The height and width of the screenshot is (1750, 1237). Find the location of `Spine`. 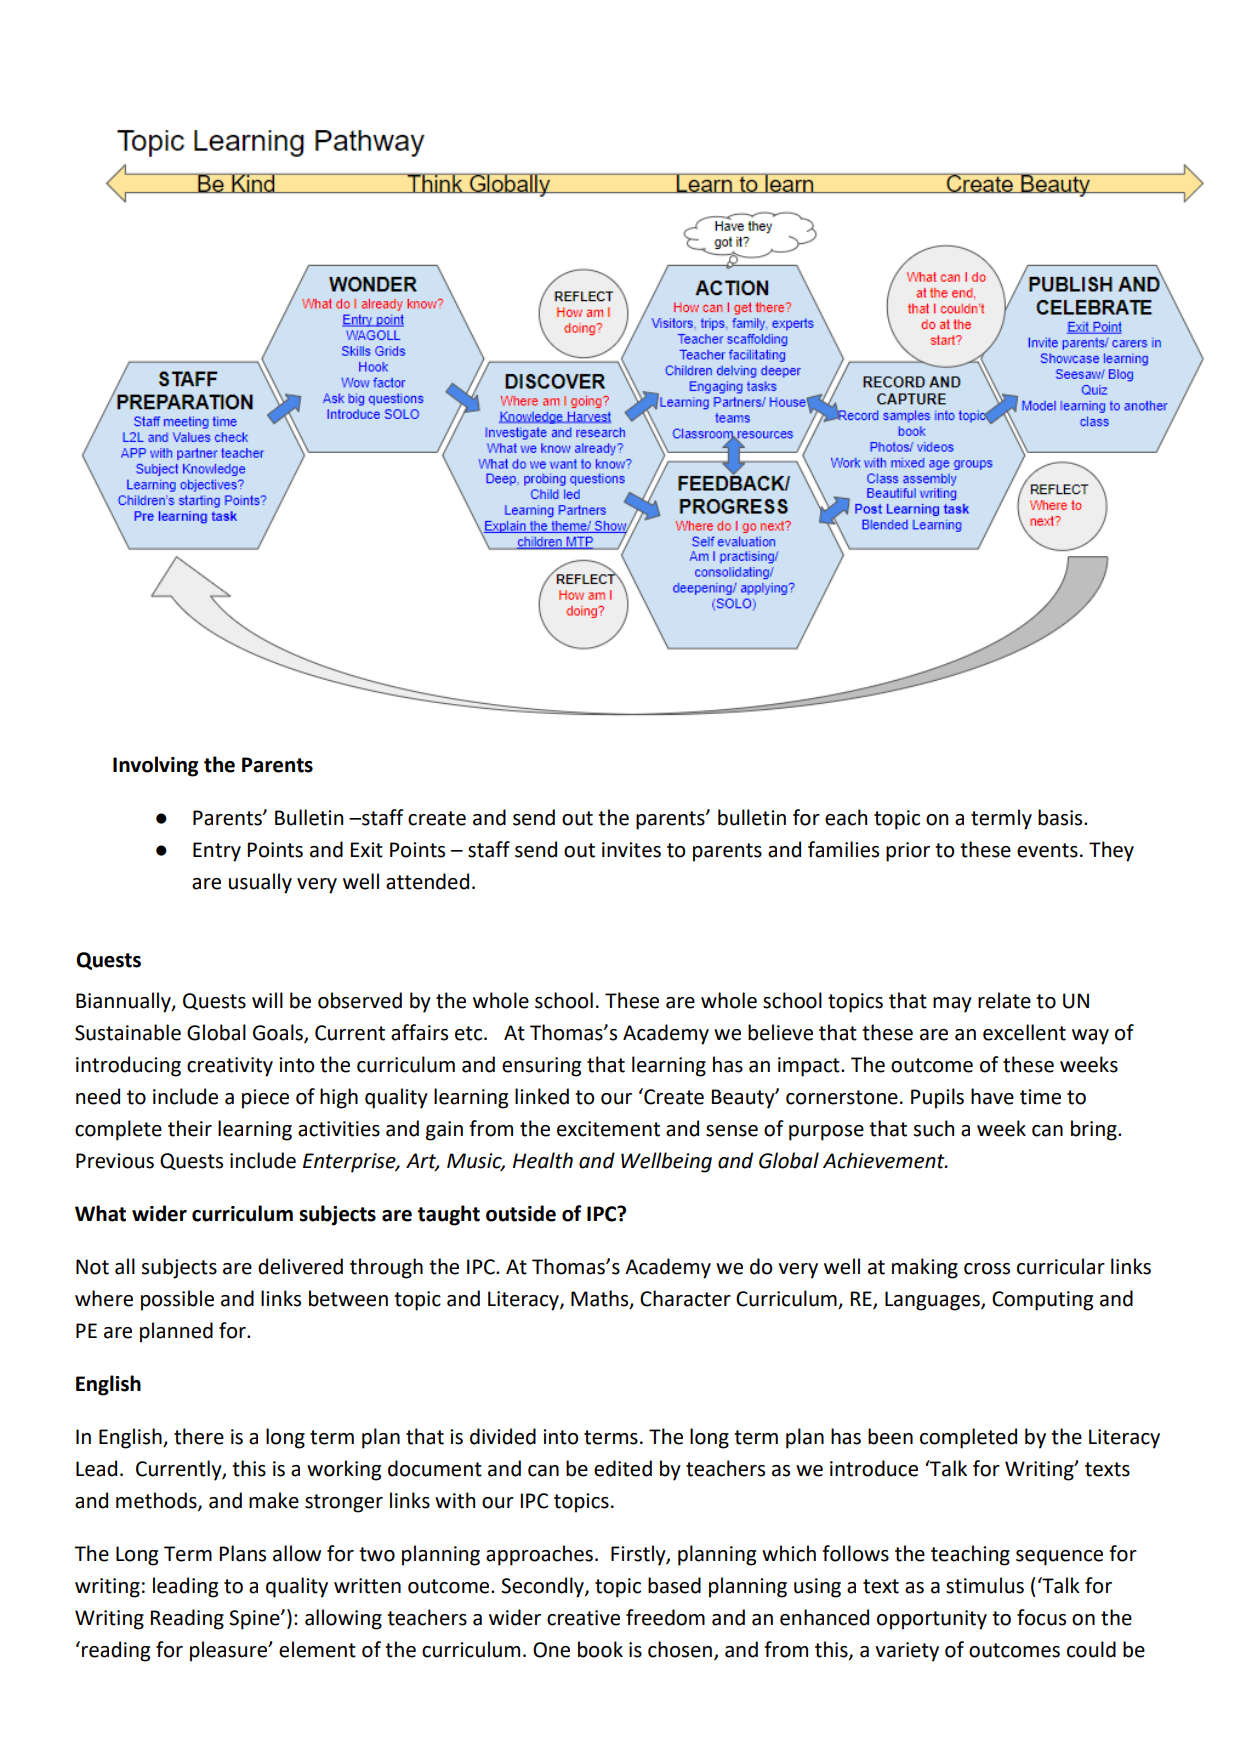

Spine is located at coordinates (255, 1620).
